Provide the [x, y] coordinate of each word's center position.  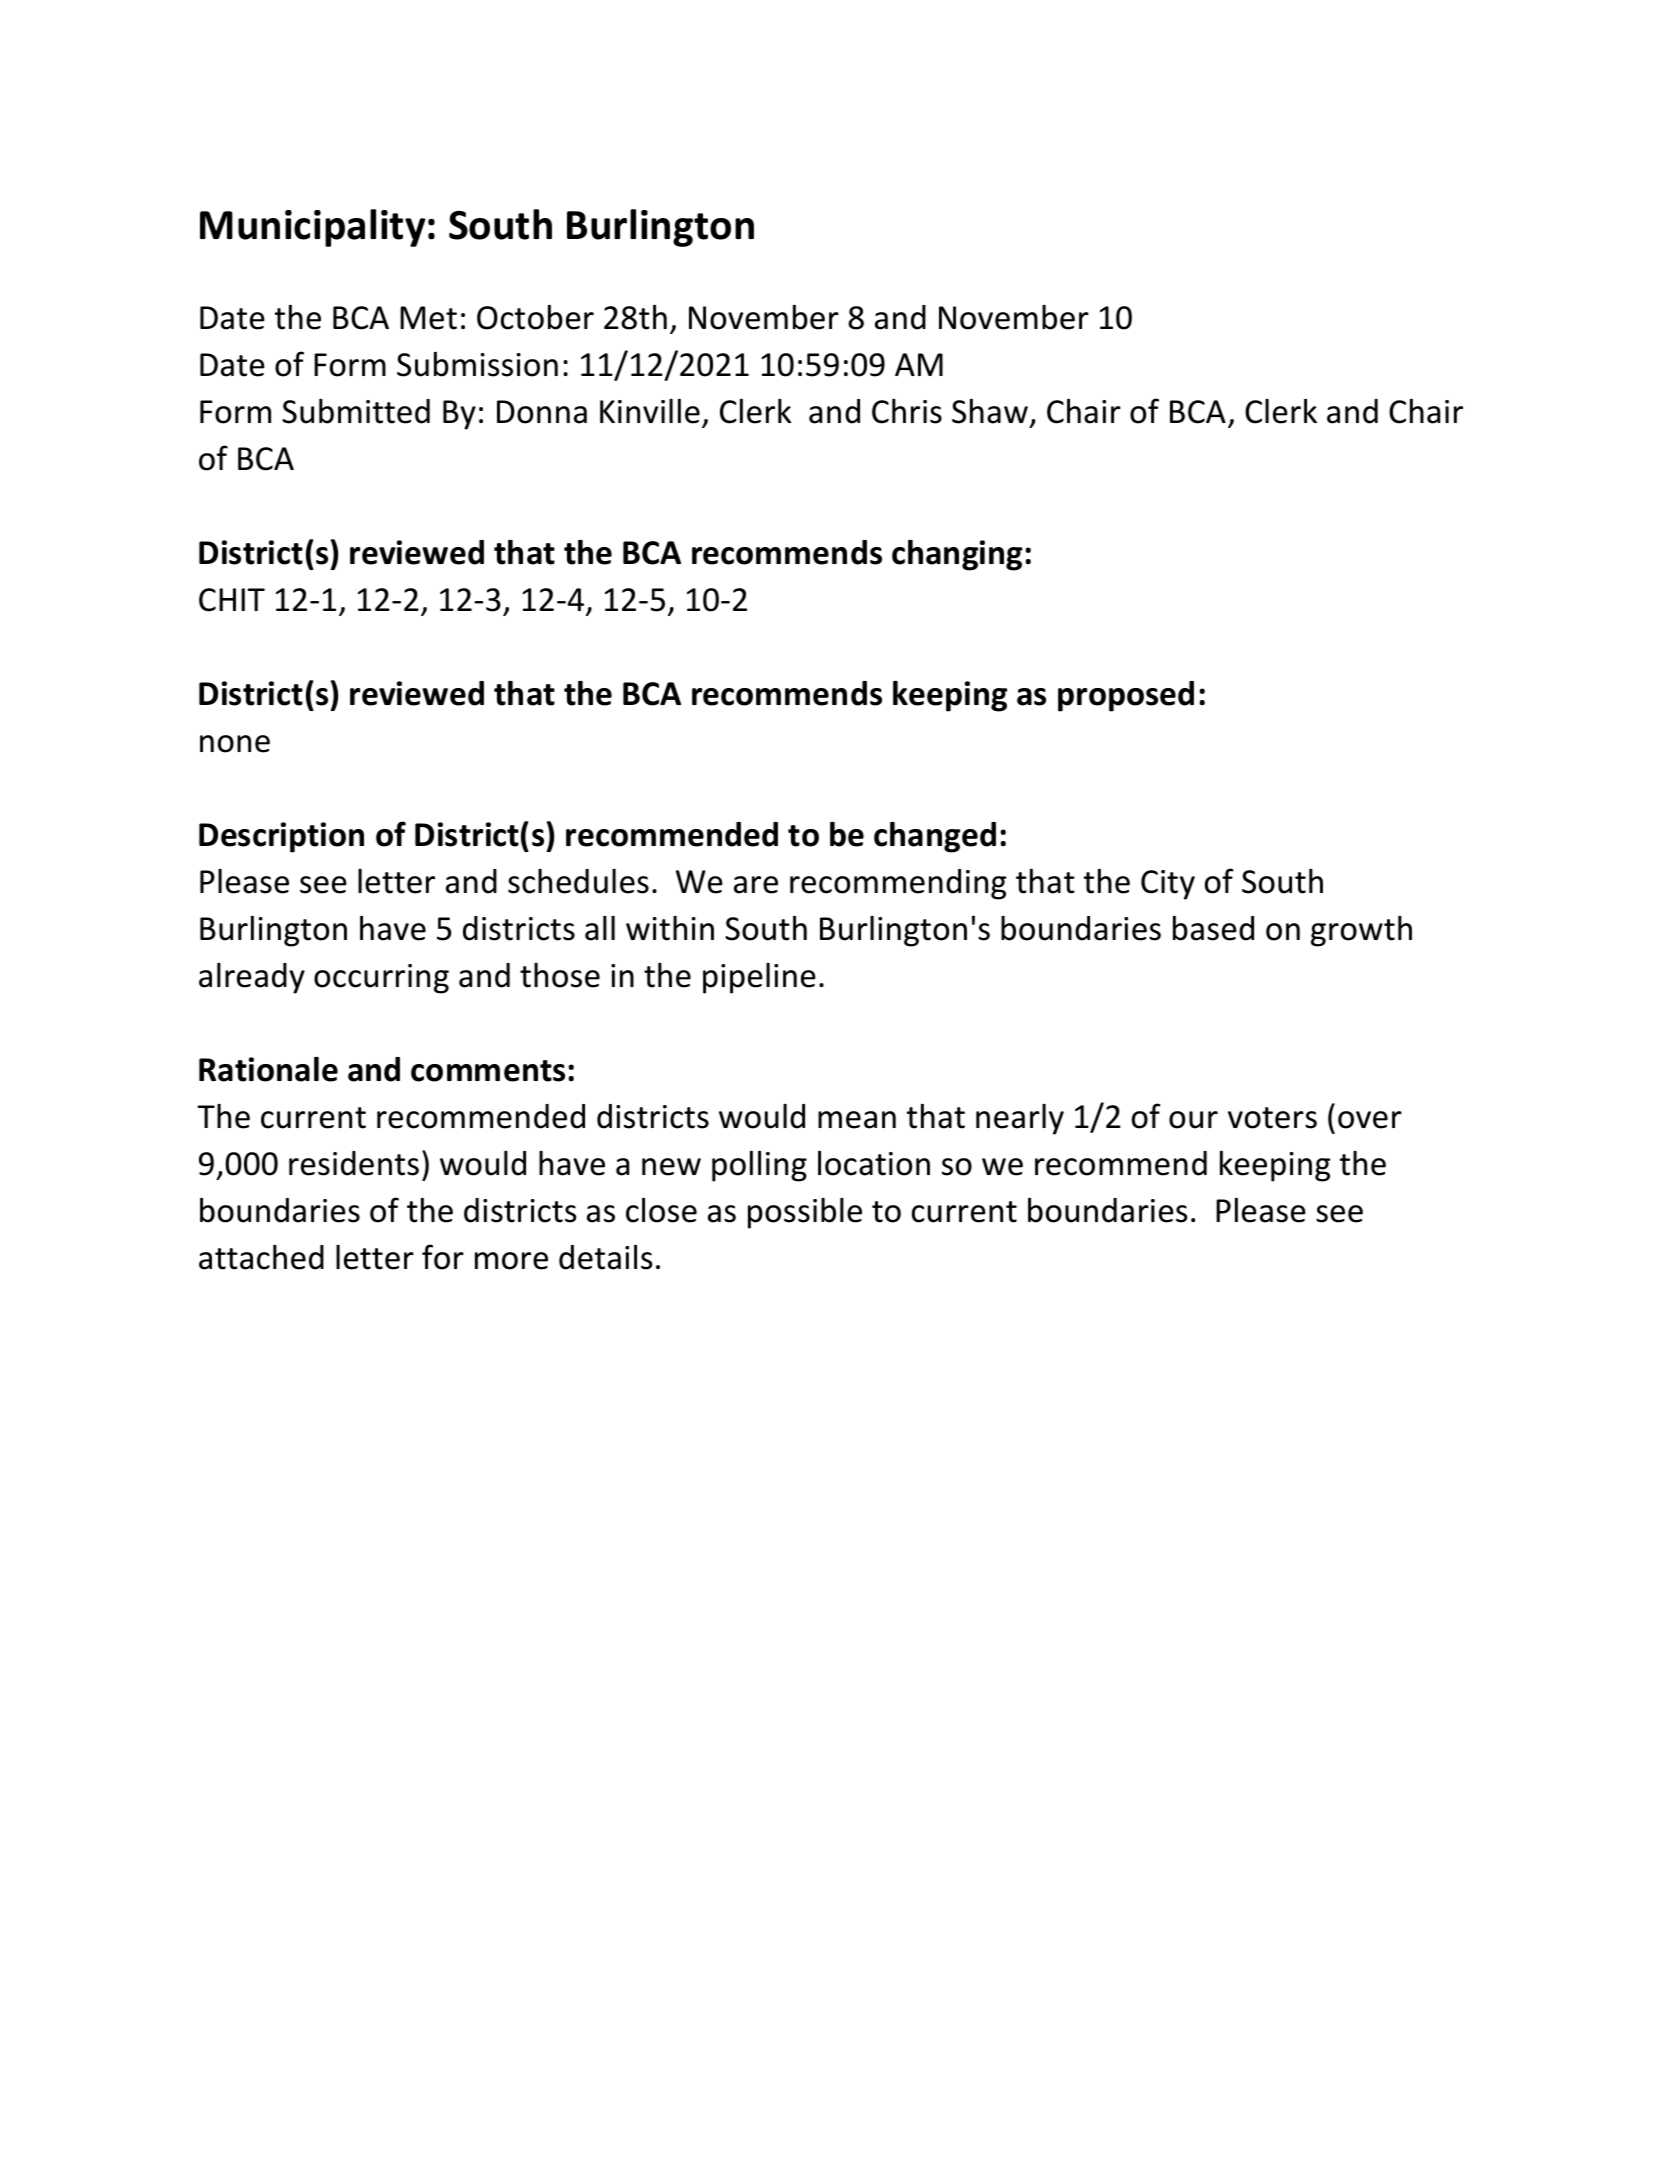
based [1213, 928]
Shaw [990, 411]
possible [805, 1213]
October [535, 317]
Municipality [313, 228]
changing [957, 555]
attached [261, 1257]
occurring [381, 979]
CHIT [232, 600]
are [756, 885]
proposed [1126, 696]
